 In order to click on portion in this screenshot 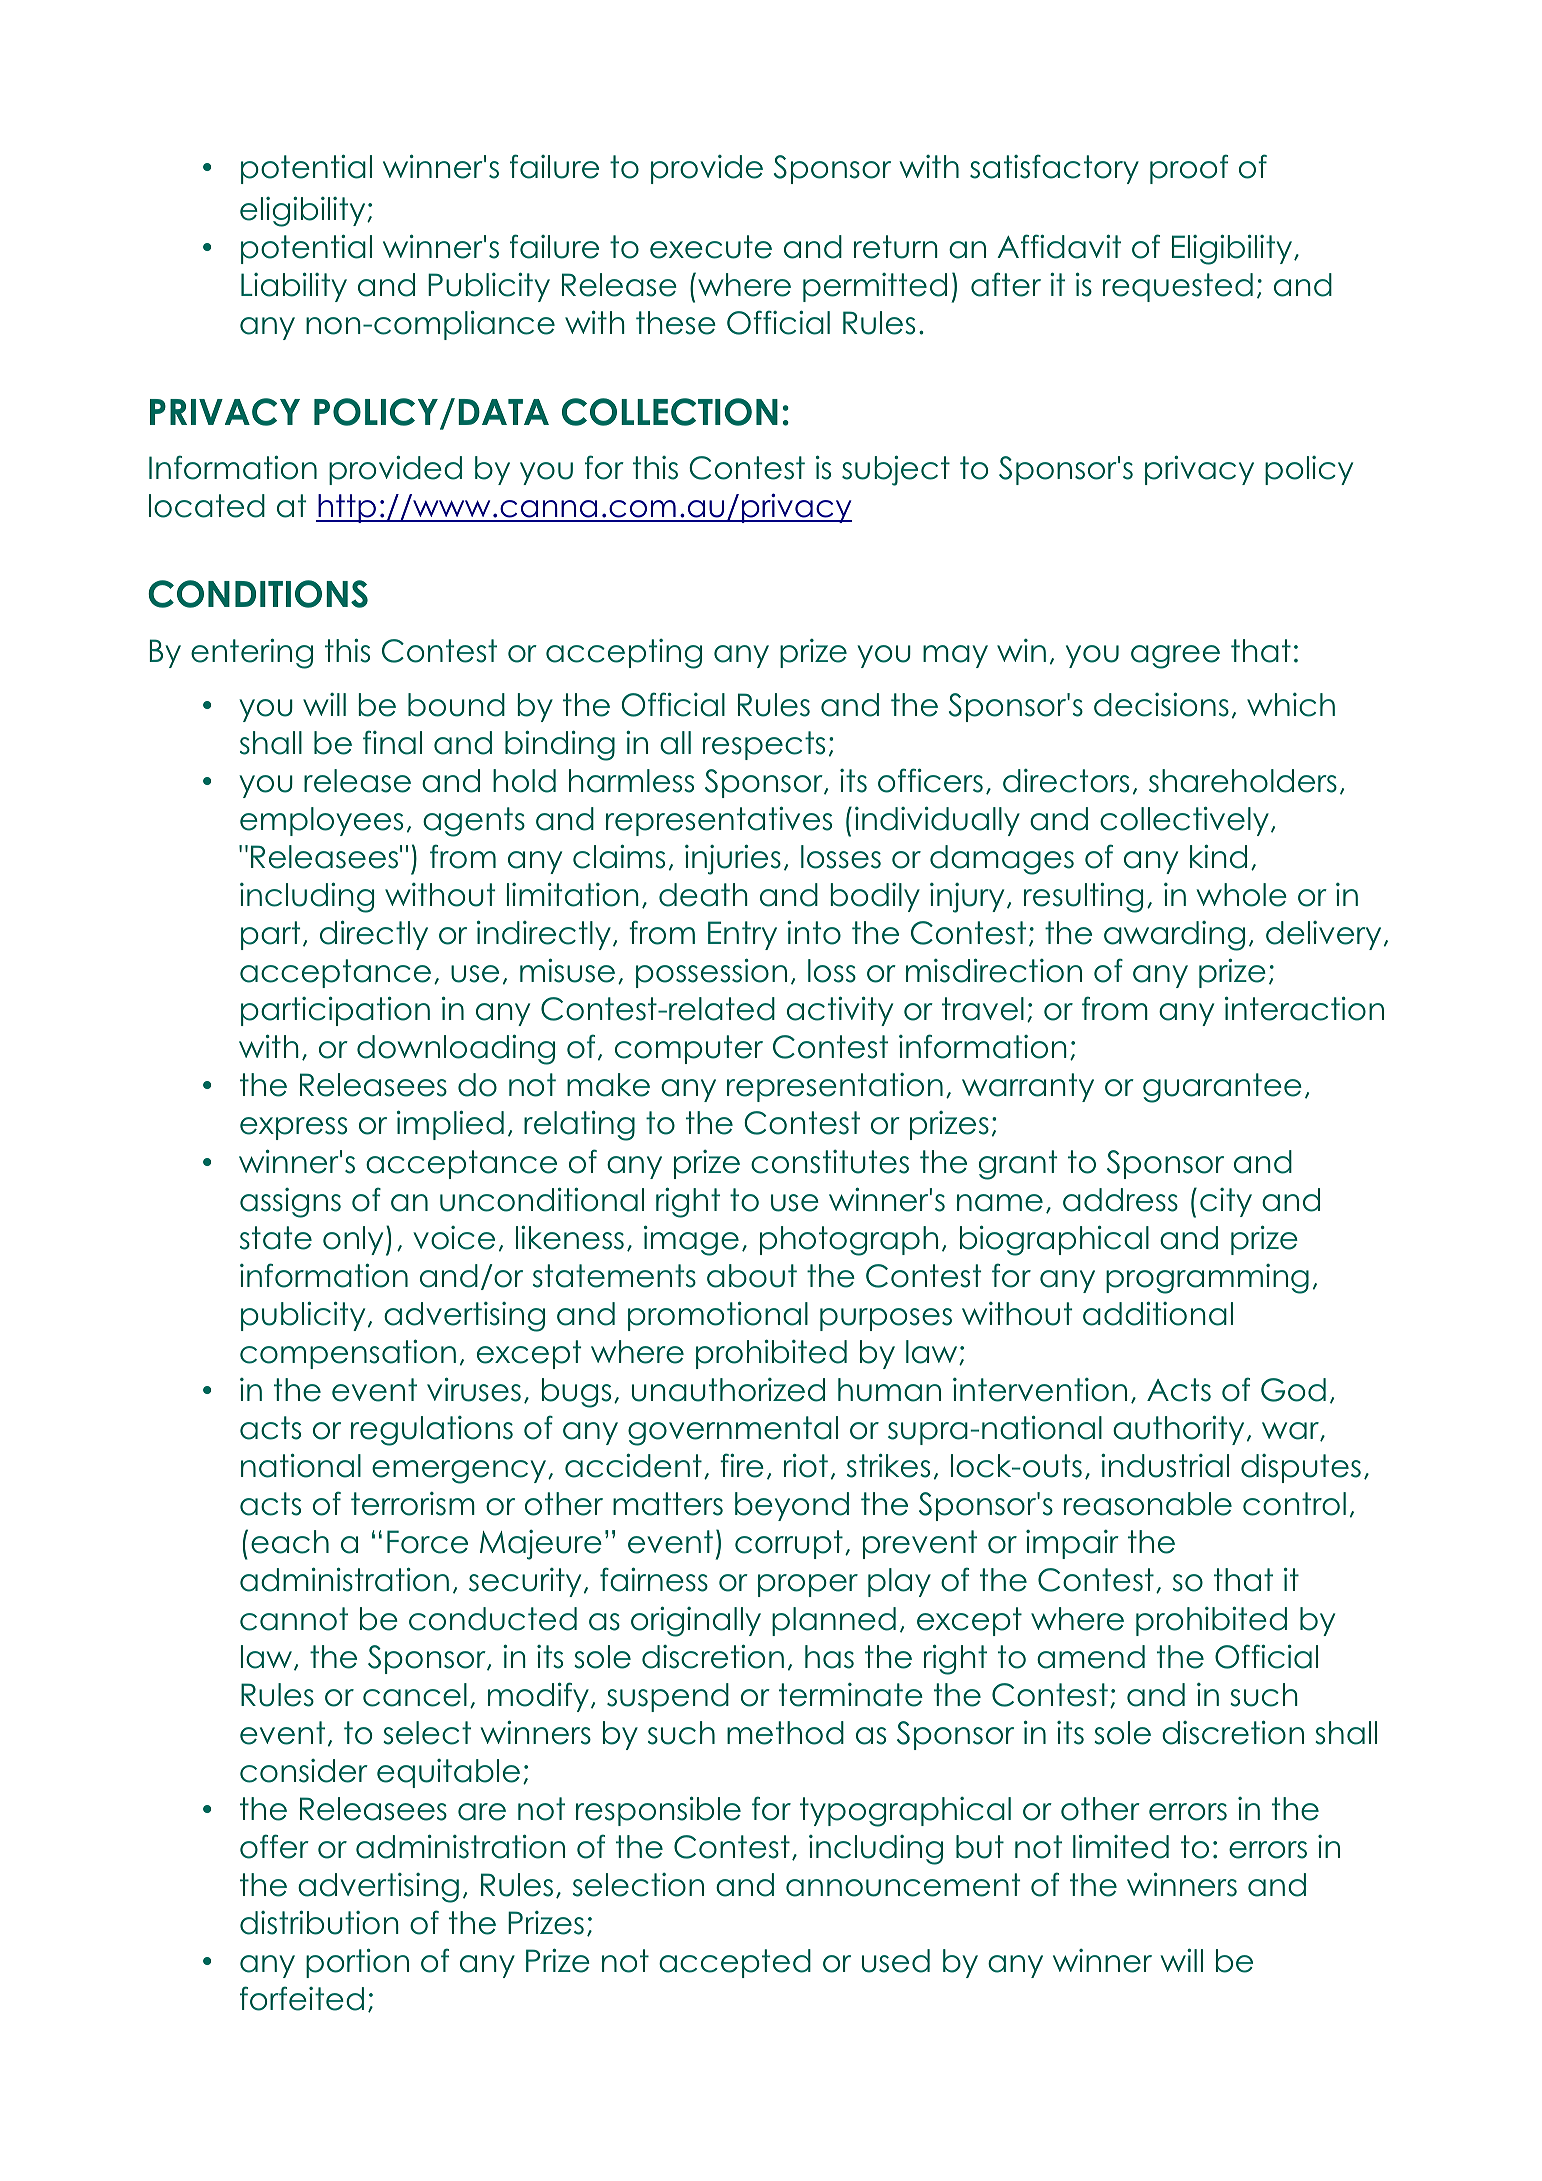, I will do `click(357, 1963)`.
